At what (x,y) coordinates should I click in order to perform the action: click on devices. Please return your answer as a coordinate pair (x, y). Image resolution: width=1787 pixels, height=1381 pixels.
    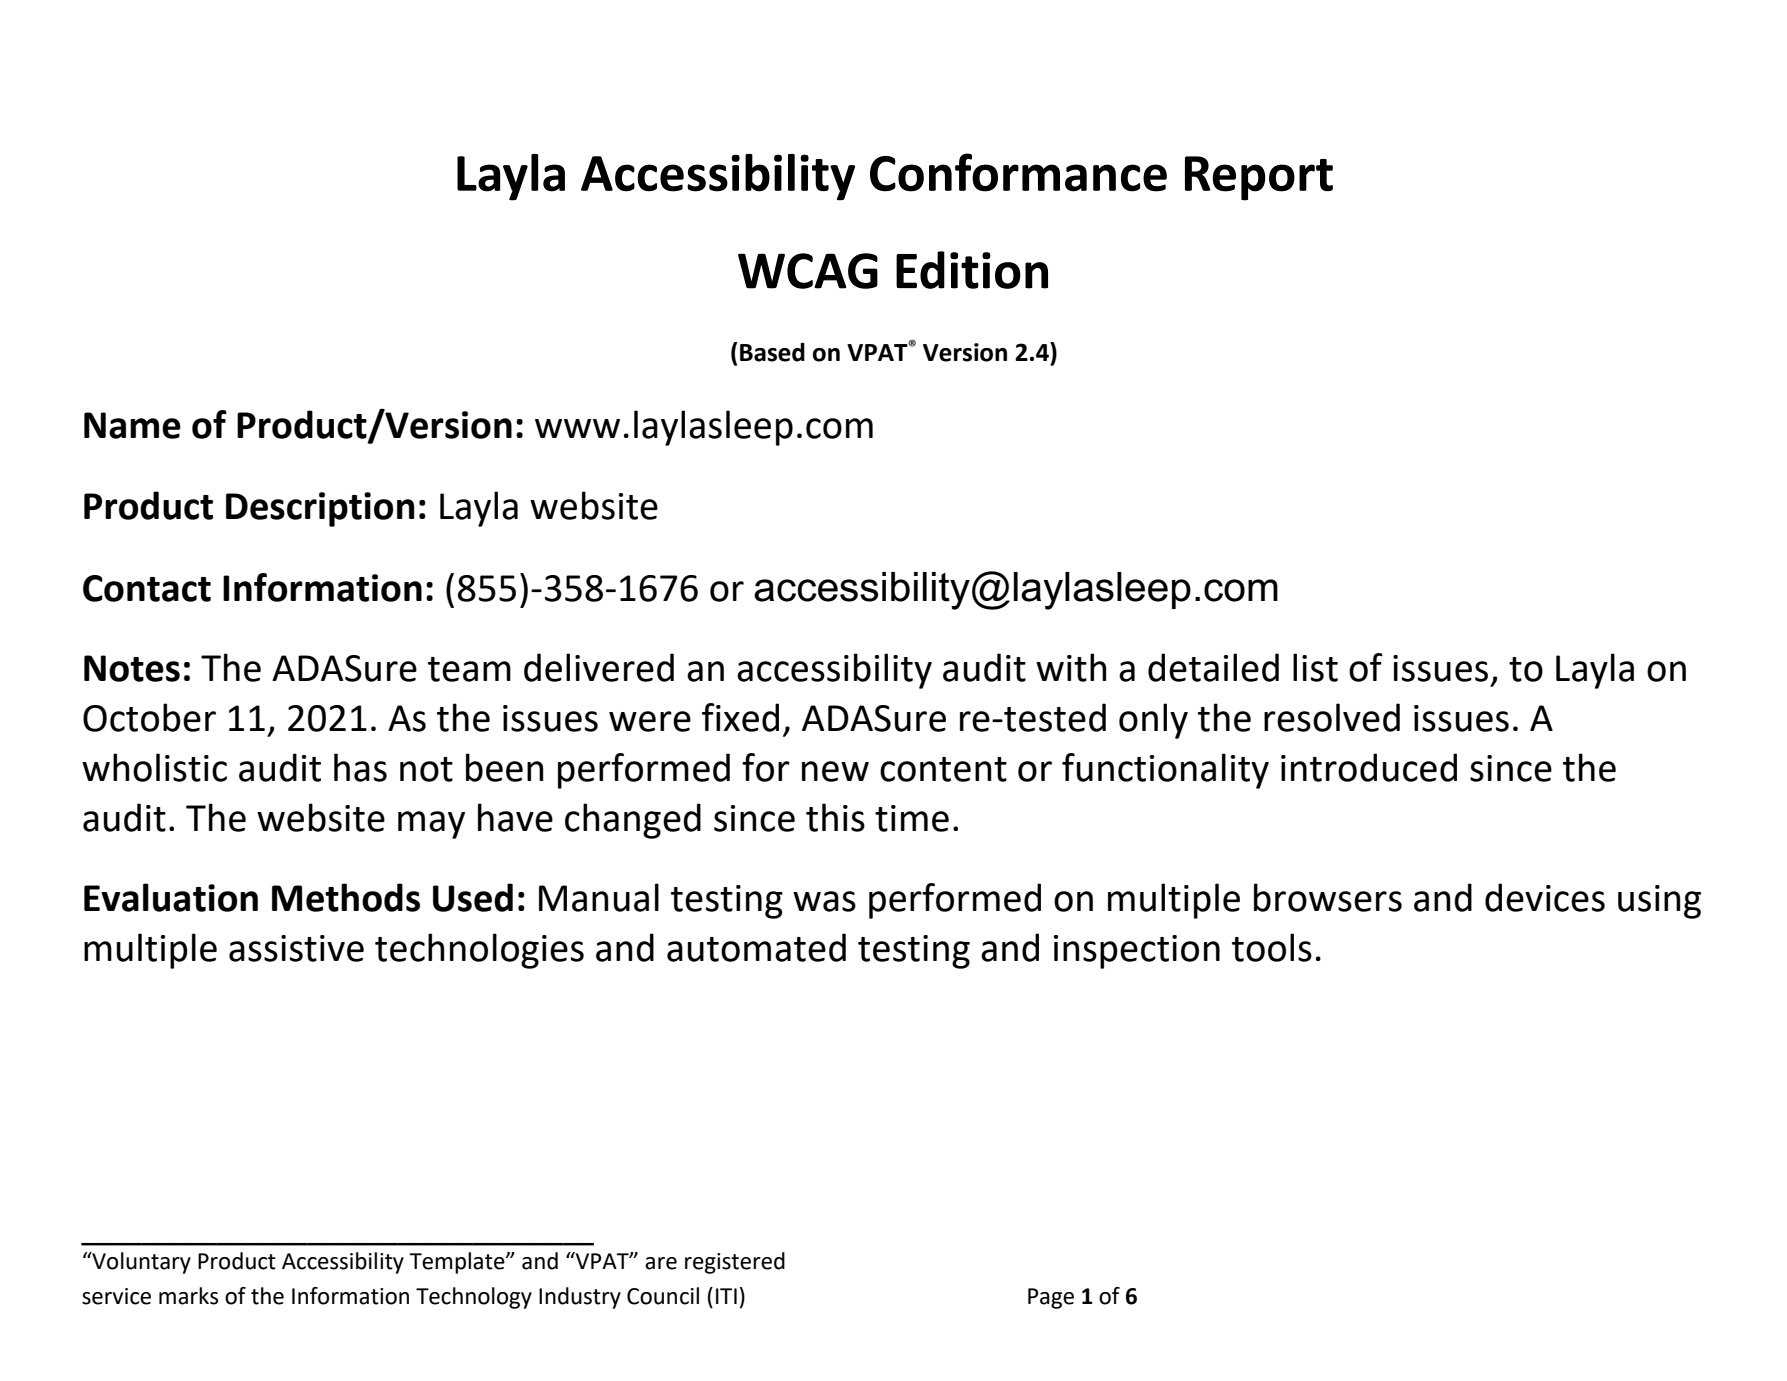
    Looking at the image, I should click on (1545, 897).
